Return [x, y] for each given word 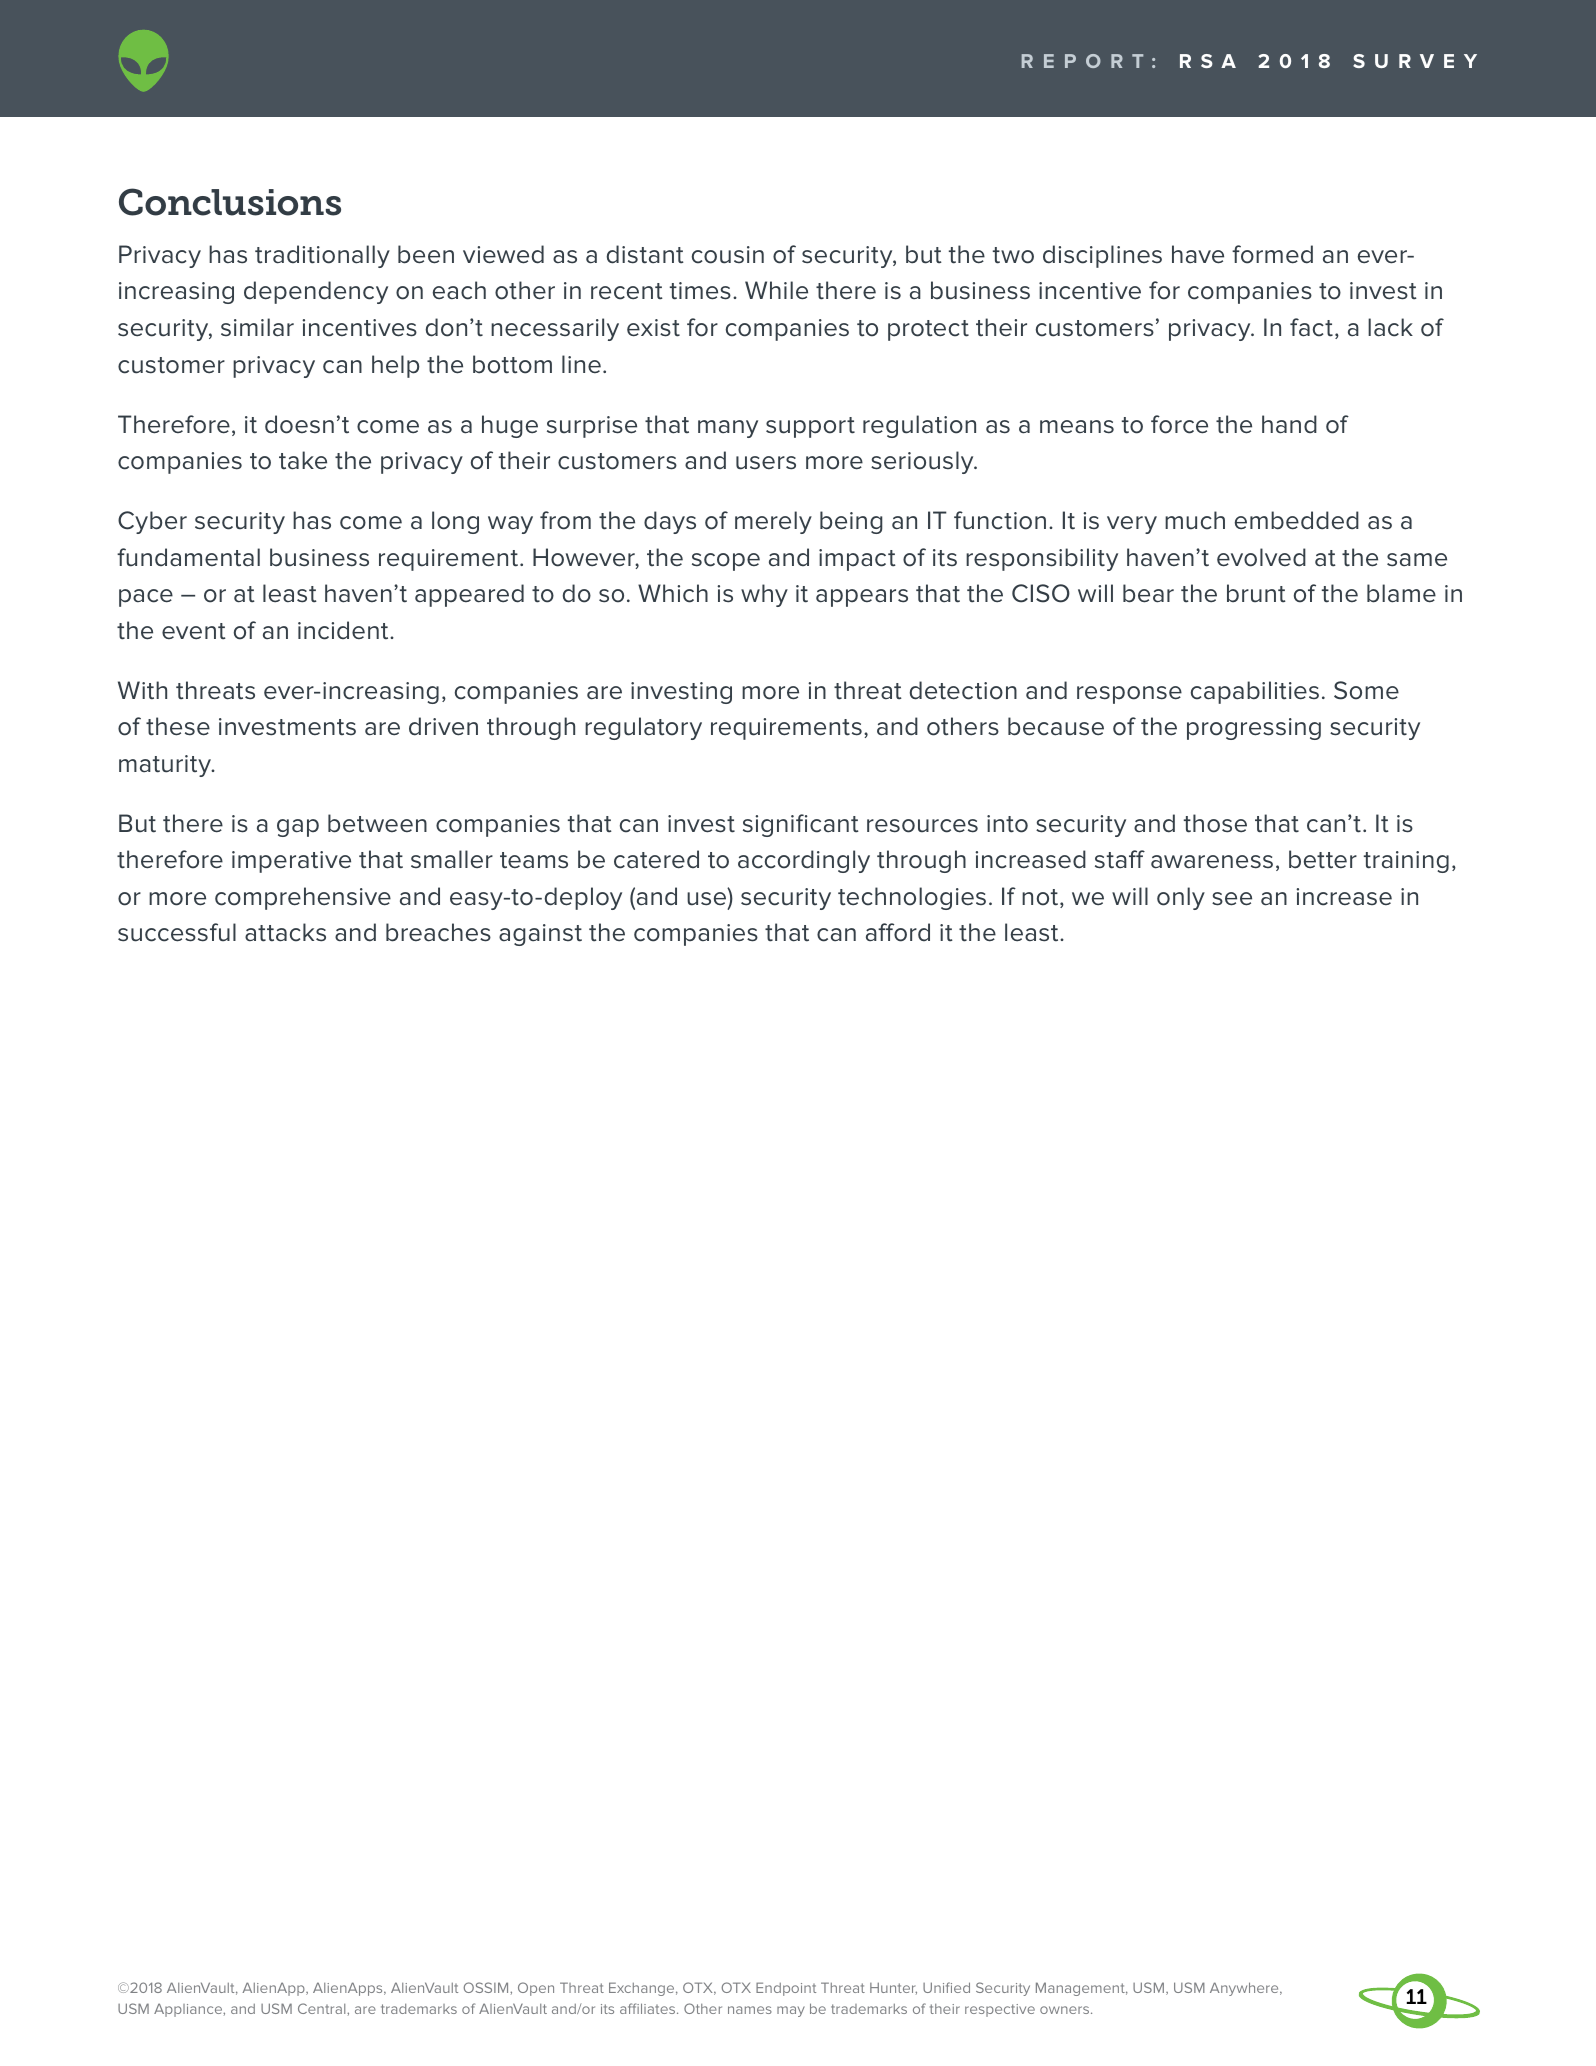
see [1232, 899]
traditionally [322, 256]
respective [1000, 2010]
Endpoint [786, 1989]
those [1215, 823]
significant [801, 825]
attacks [285, 932]
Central [323, 2008]
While [776, 290]
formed [1272, 254]
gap [298, 828]
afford [898, 932]
